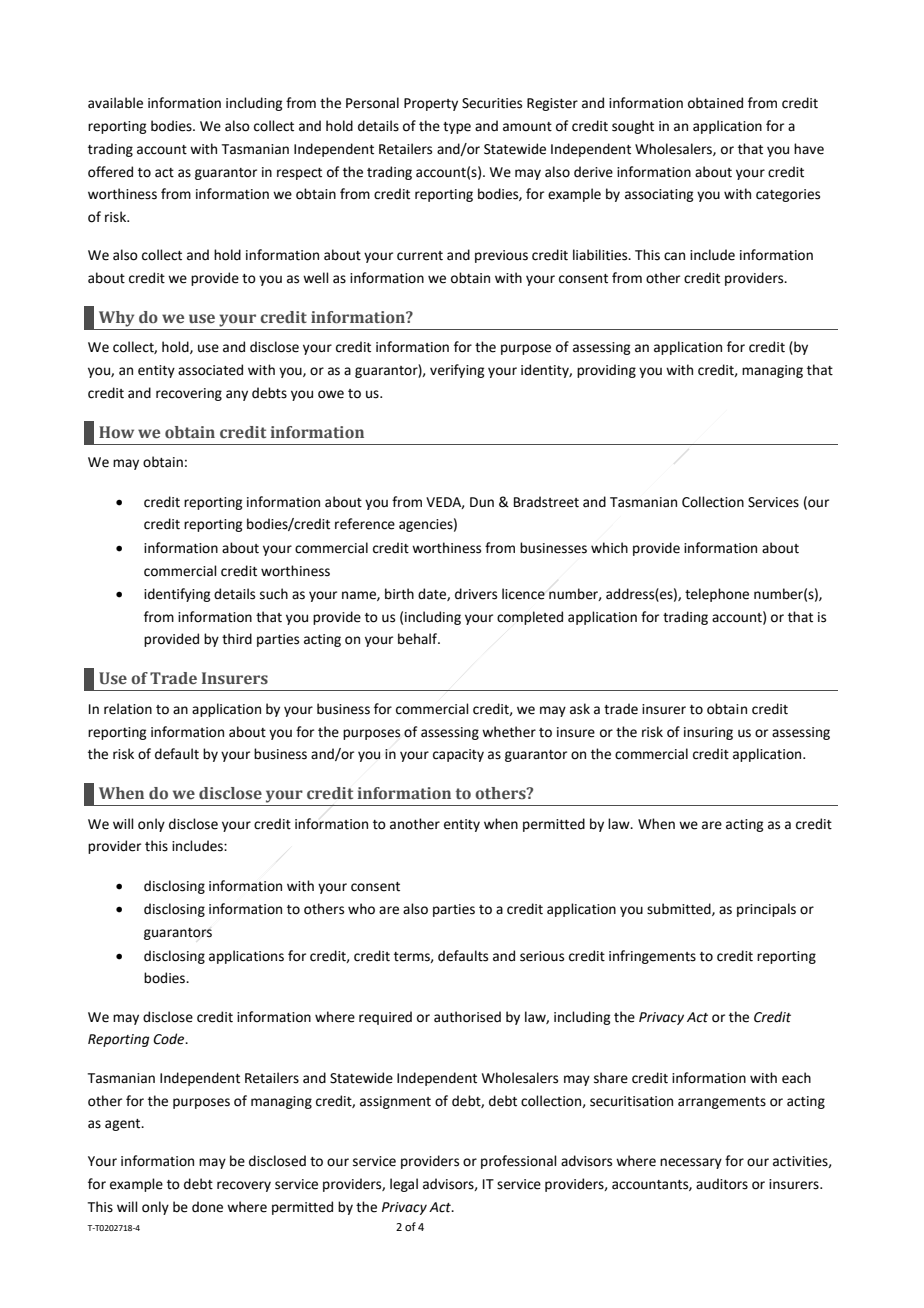  I want to click on which, so click(609, 548).
